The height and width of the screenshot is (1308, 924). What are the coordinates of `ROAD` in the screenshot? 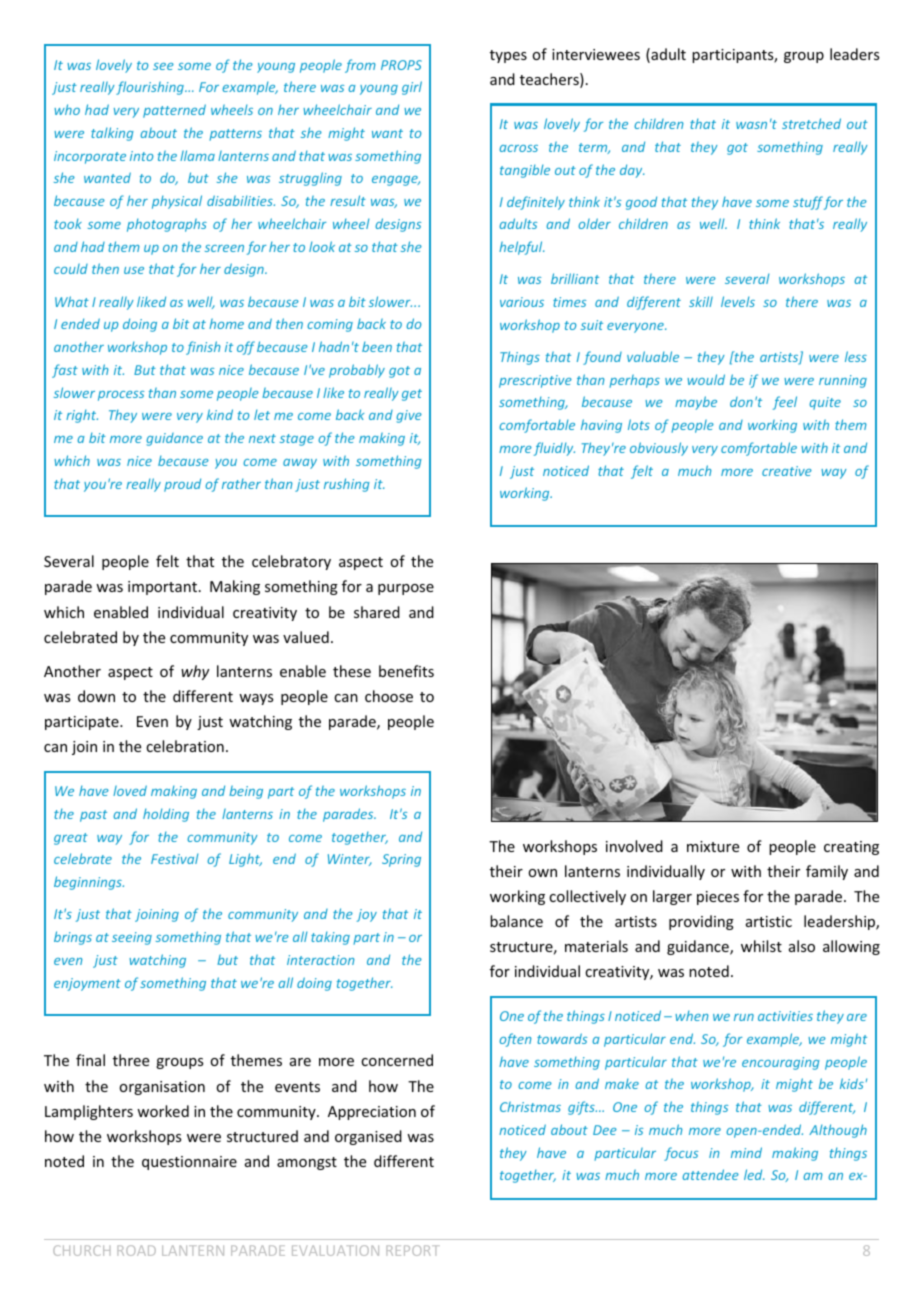 It's located at (136, 1250).
